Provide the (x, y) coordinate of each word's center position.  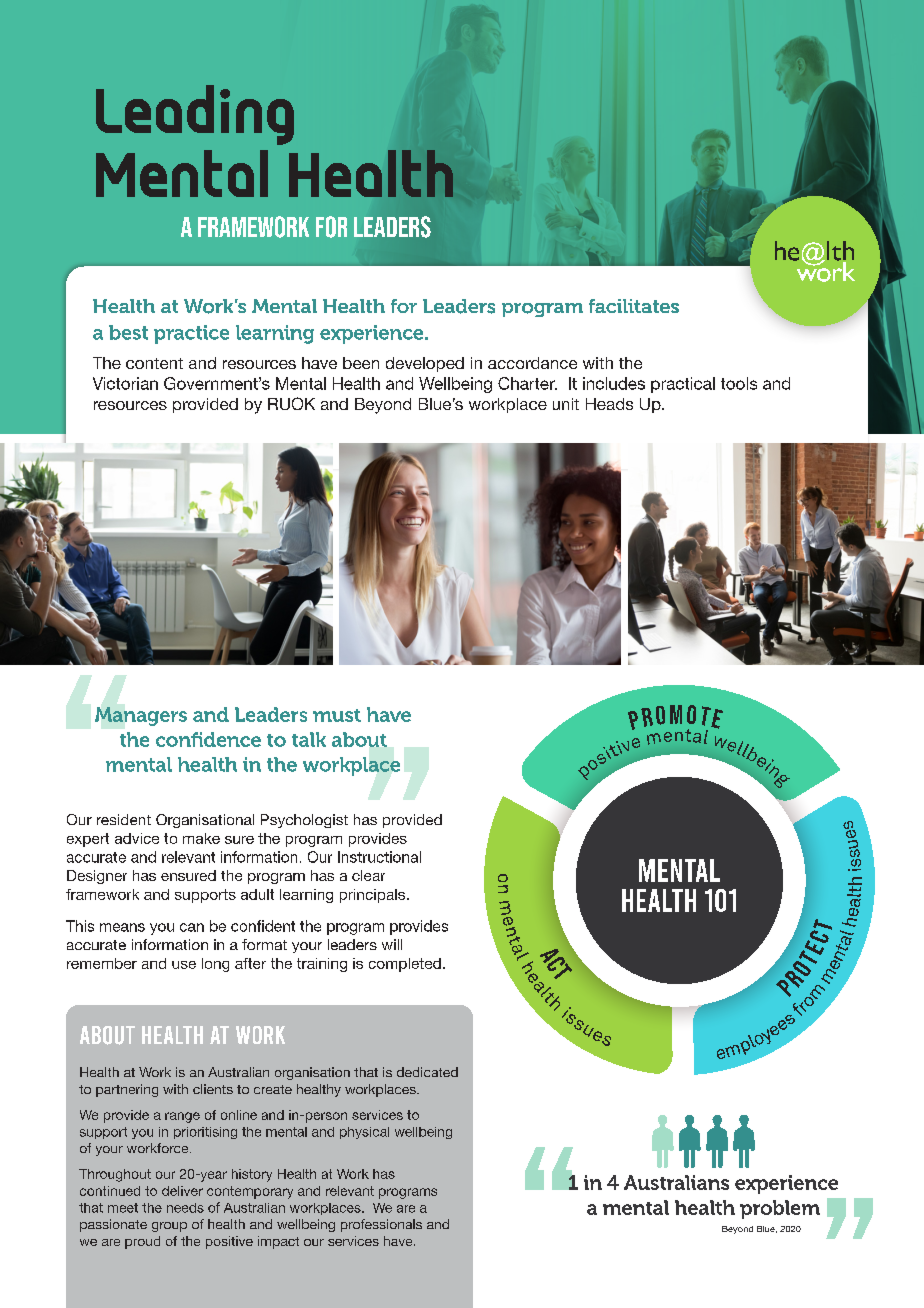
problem (780, 1209)
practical (683, 385)
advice (137, 838)
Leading (195, 115)
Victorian (125, 383)
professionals (381, 1225)
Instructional (379, 857)
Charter (527, 383)
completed (405, 965)
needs (185, 1208)
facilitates (634, 306)
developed (425, 364)
